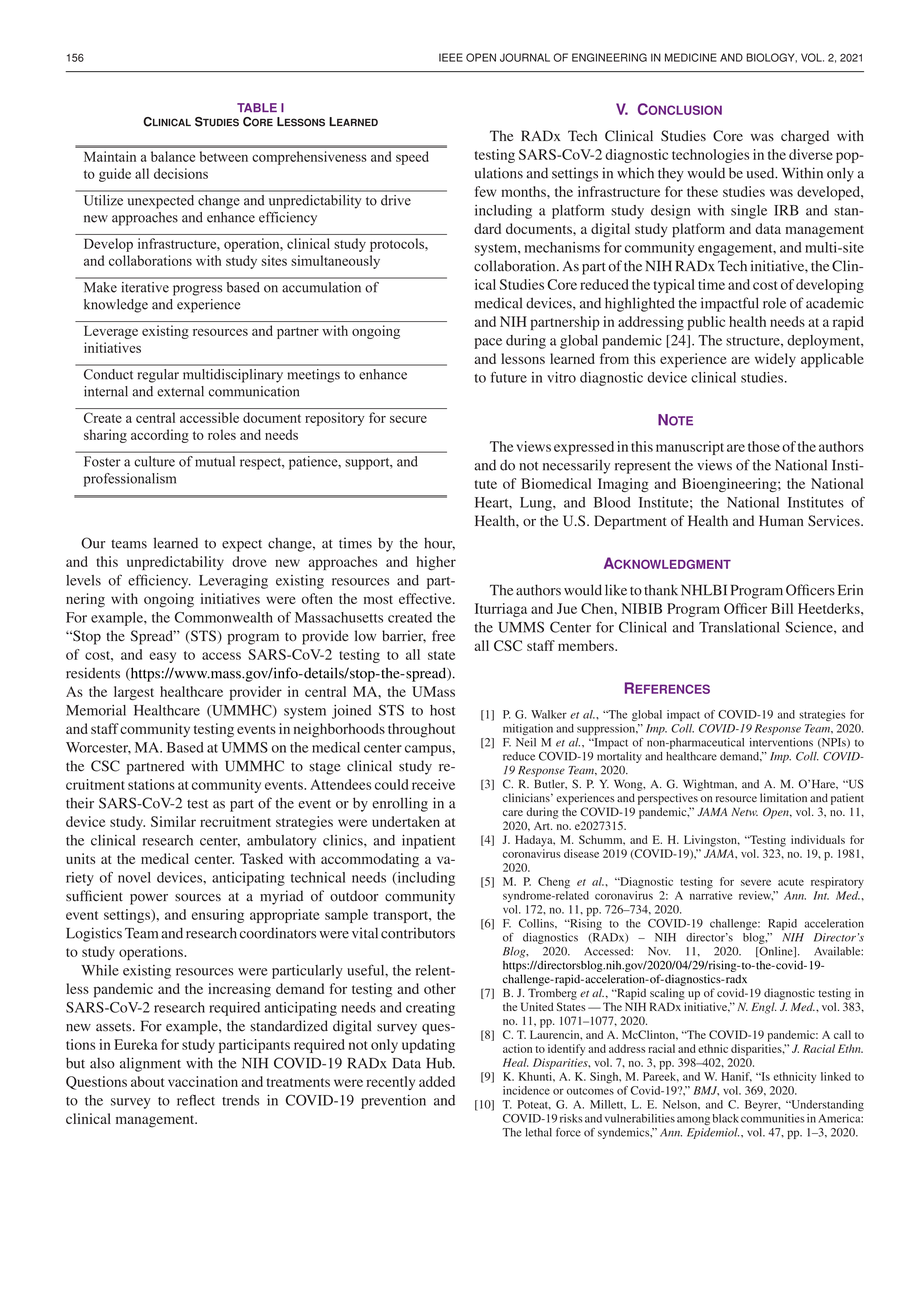  What do you see at coordinates (257, 107) in the screenshot?
I see `TABLE` at bounding box center [257, 107].
